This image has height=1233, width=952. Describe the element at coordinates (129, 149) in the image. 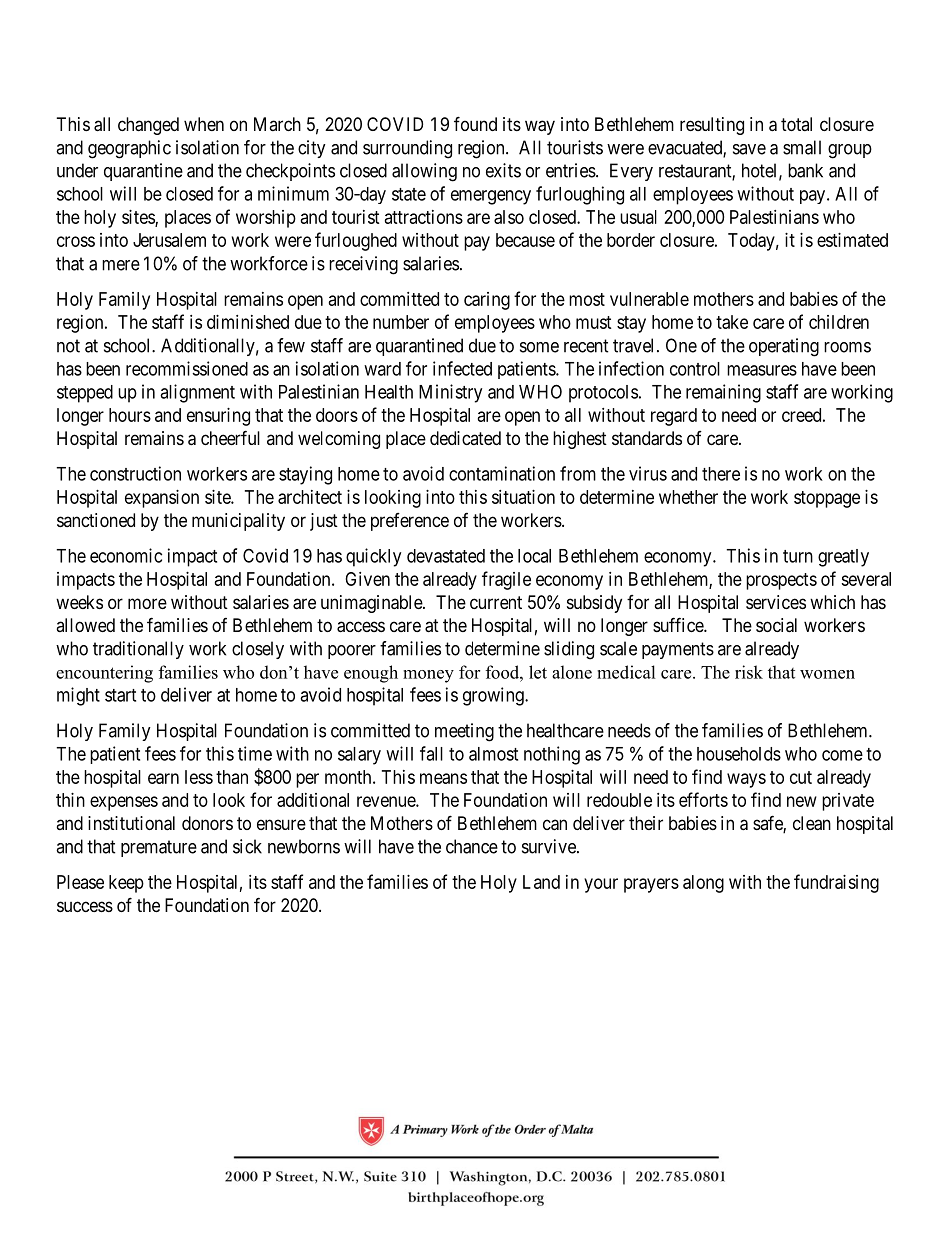

I see `geographic` at that location.
